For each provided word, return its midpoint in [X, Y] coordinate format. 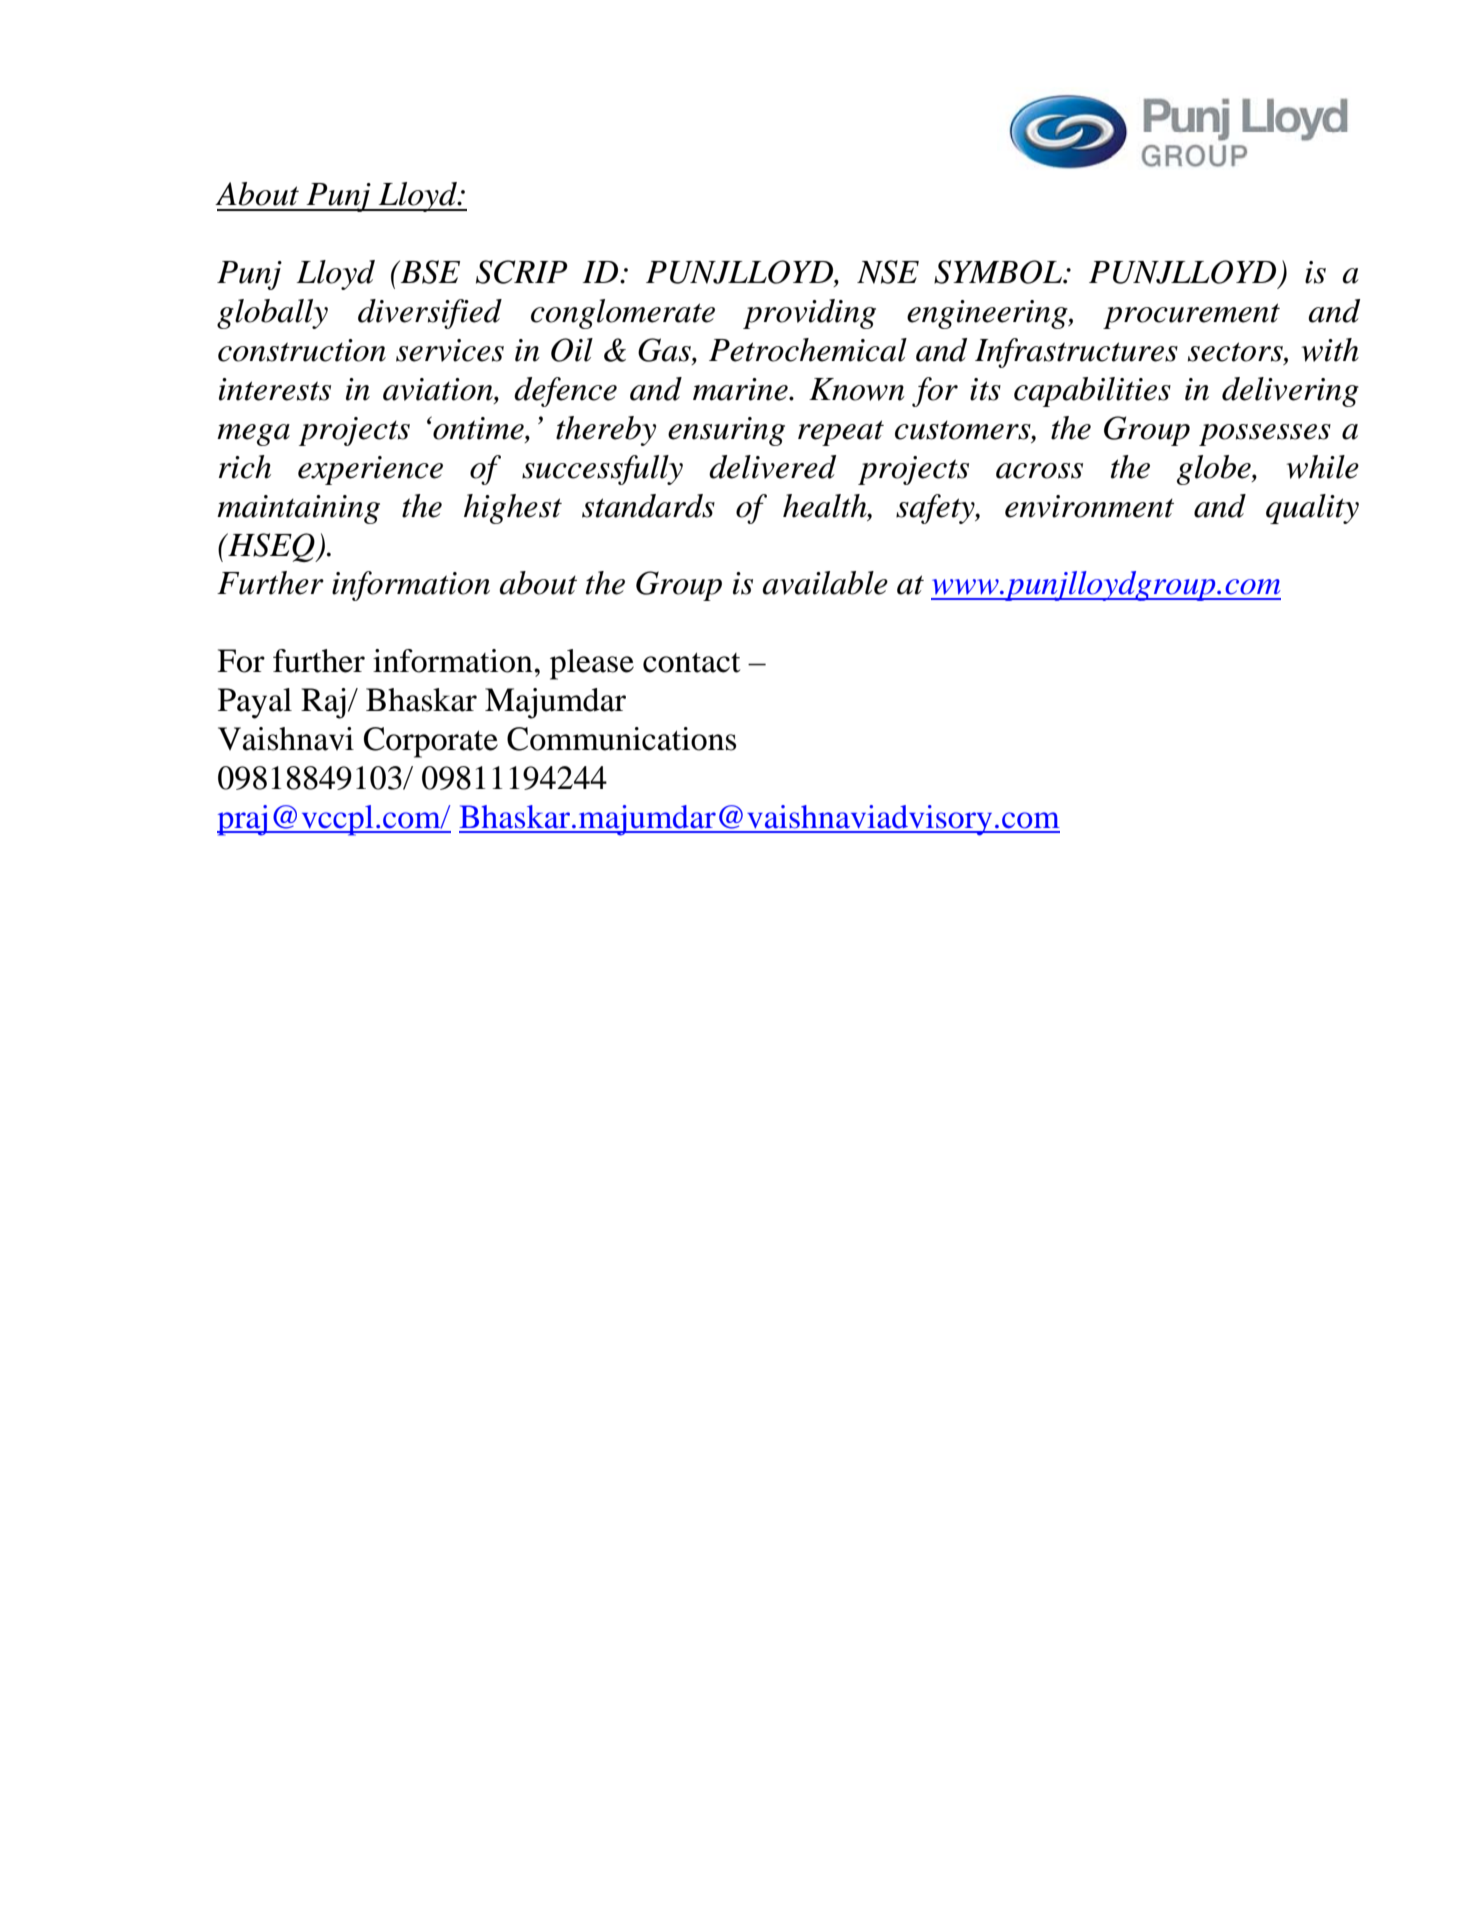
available [825, 583]
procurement [1191, 316]
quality [1312, 509]
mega [253, 435]
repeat [841, 433]
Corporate [431, 742]
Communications [621, 739]
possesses [1265, 435]
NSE [888, 272]
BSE [429, 272]
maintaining [298, 509]
